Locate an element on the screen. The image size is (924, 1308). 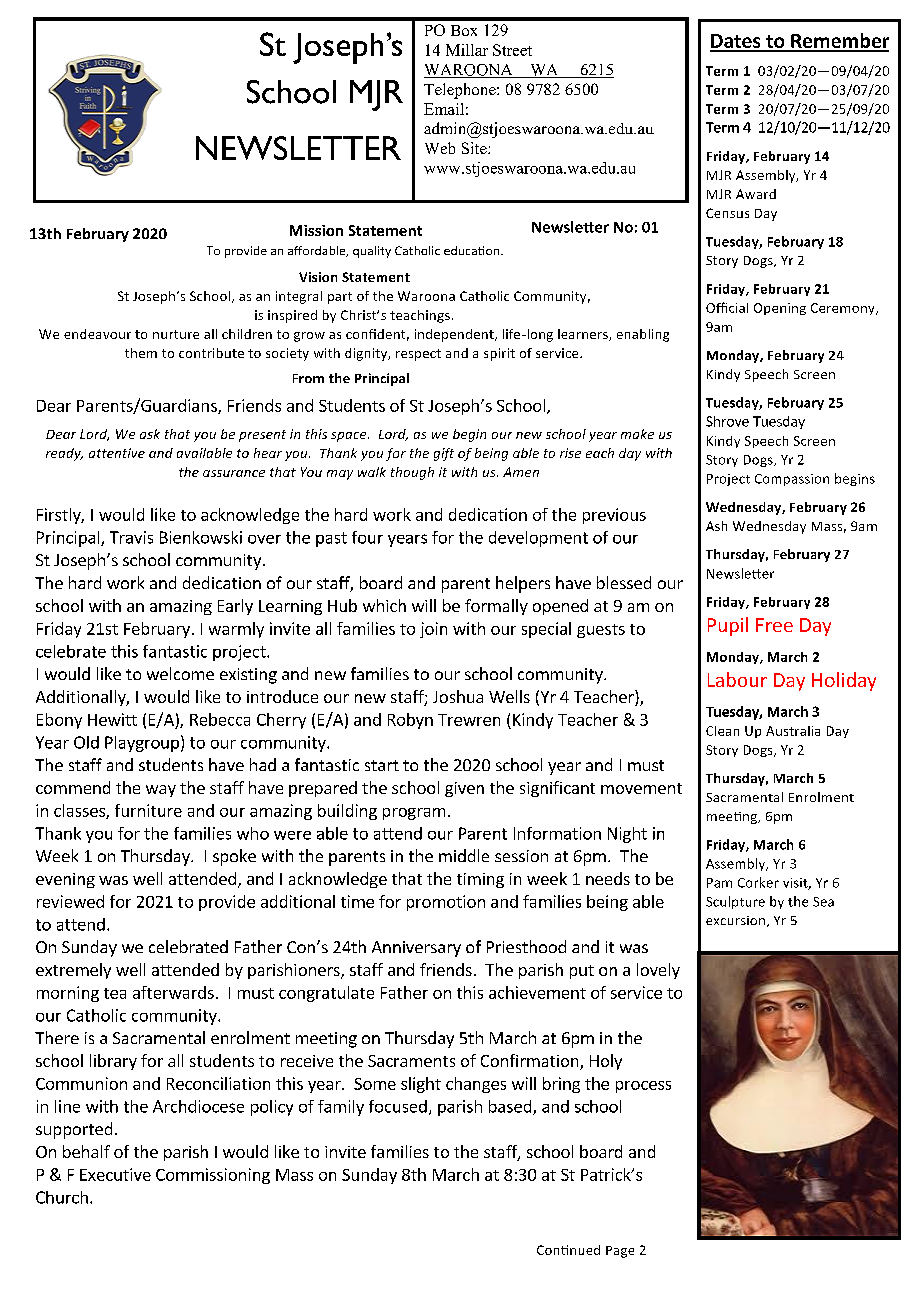
excursion is located at coordinates (735, 920).
